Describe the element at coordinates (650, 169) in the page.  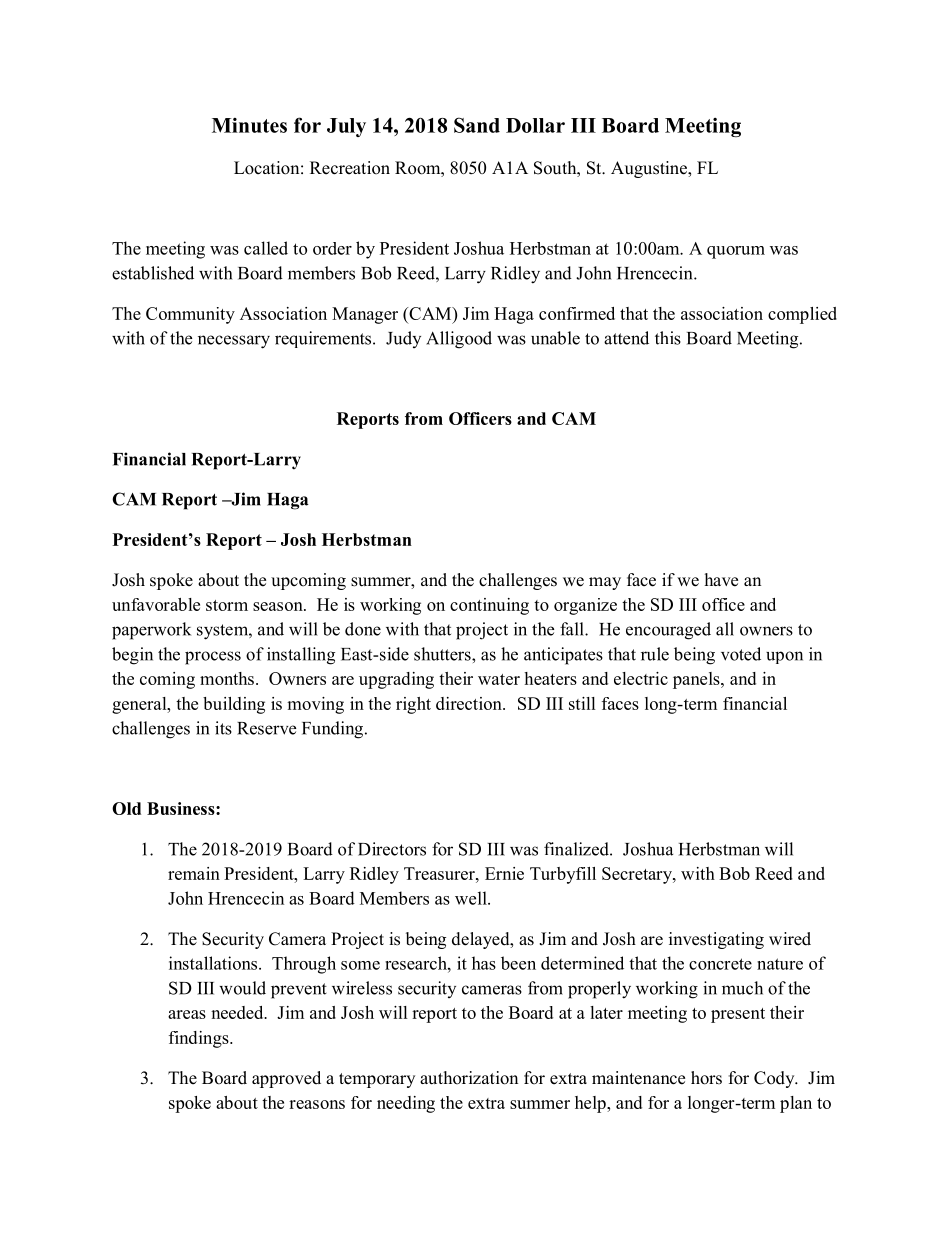
I see `Augustine` at that location.
